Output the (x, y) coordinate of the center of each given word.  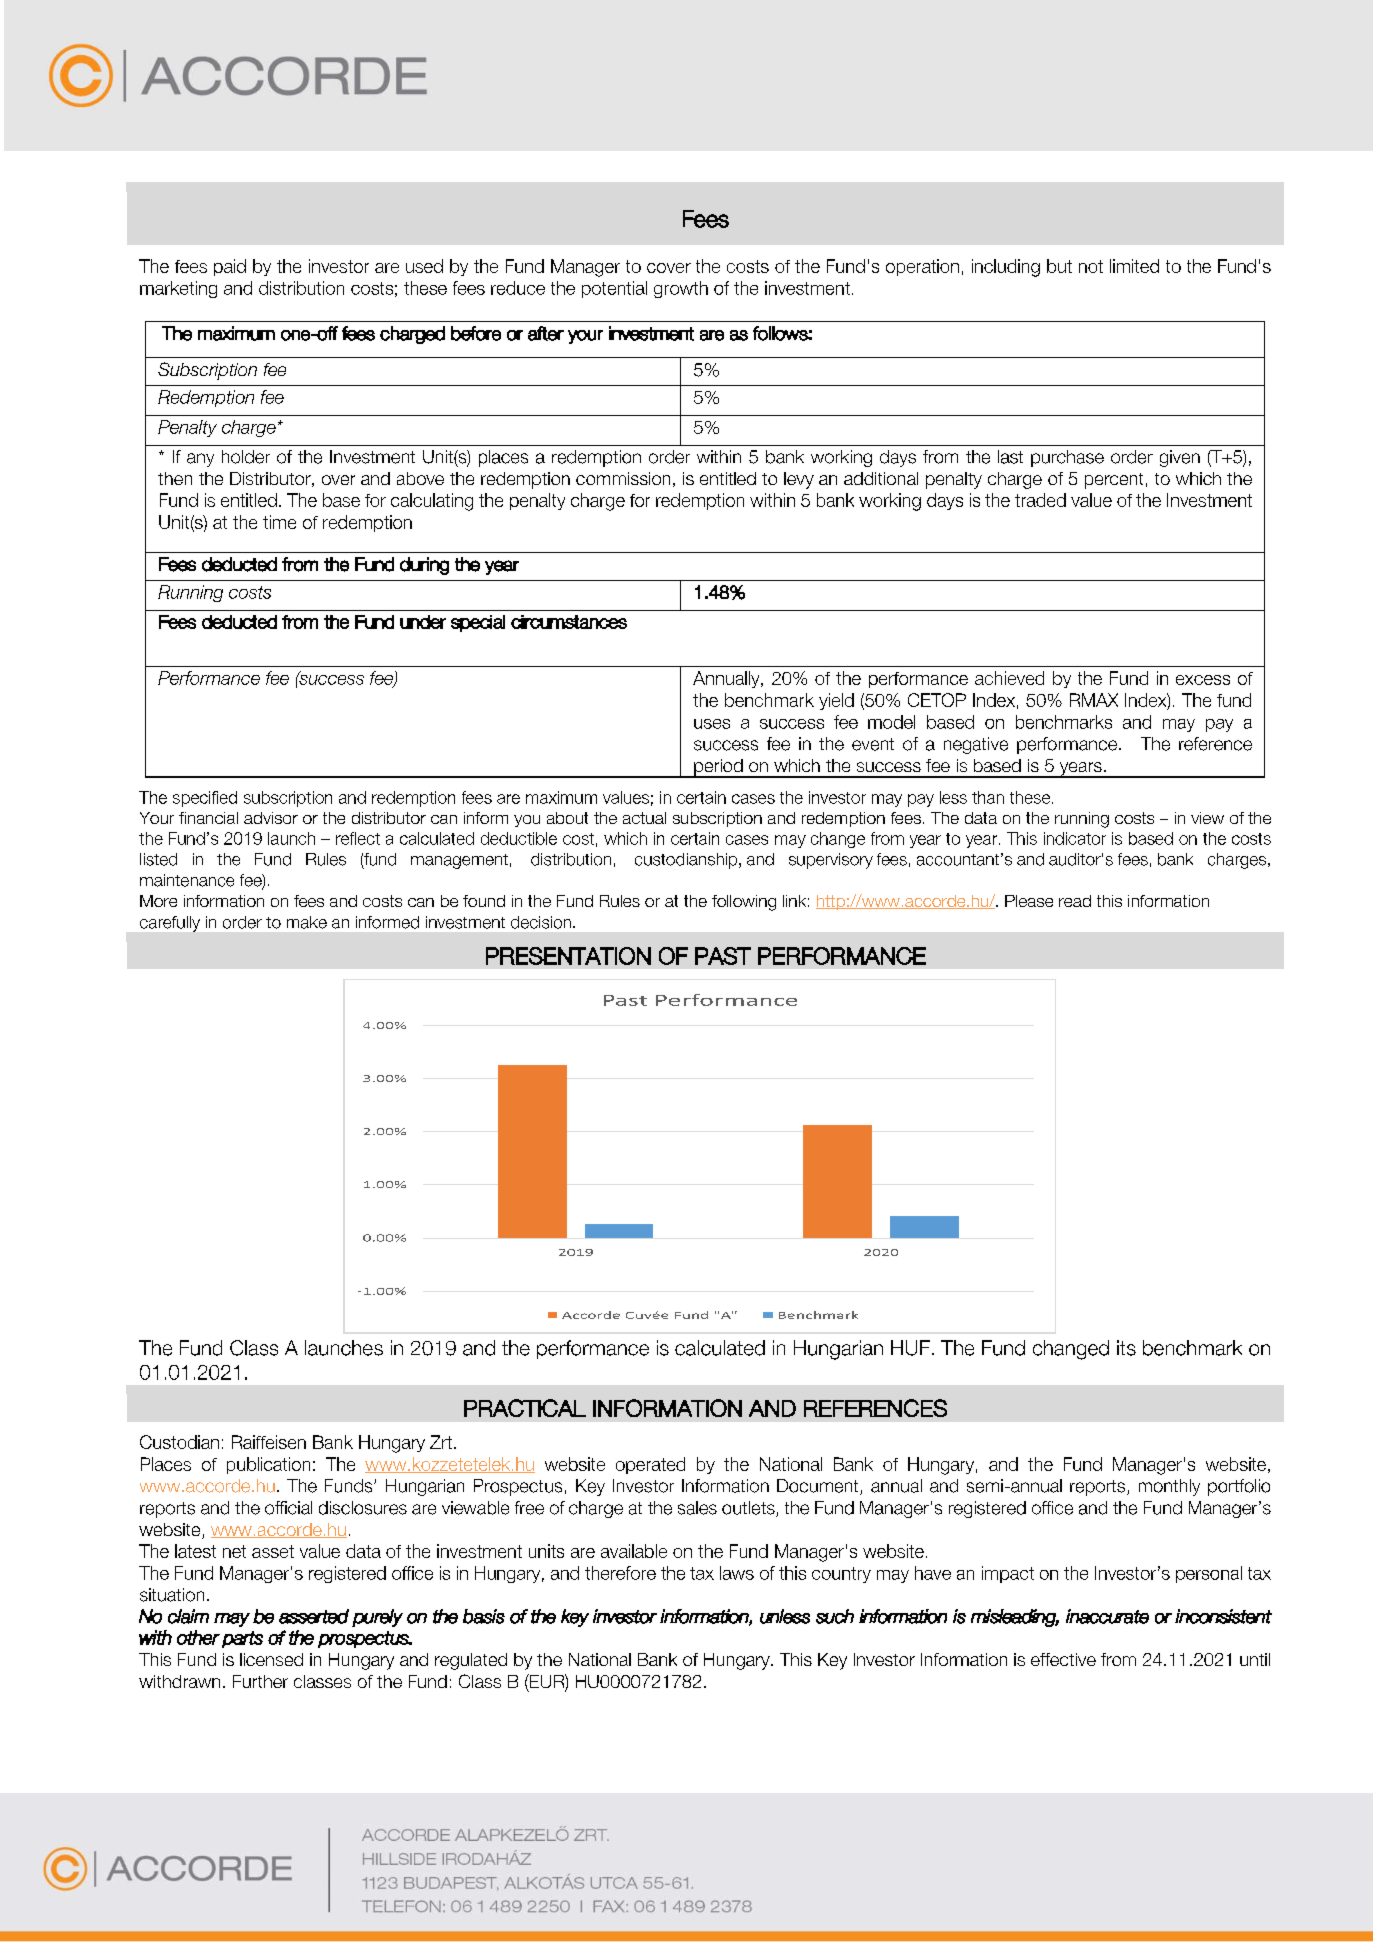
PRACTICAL (525, 1408)
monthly (1169, 1487)
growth (681, 289)
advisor (271, 818)
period (718, 768)
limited (1134, 266)
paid (230, 267)
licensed (271, 1659)
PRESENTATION (568, 956)
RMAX (1094, 700)
